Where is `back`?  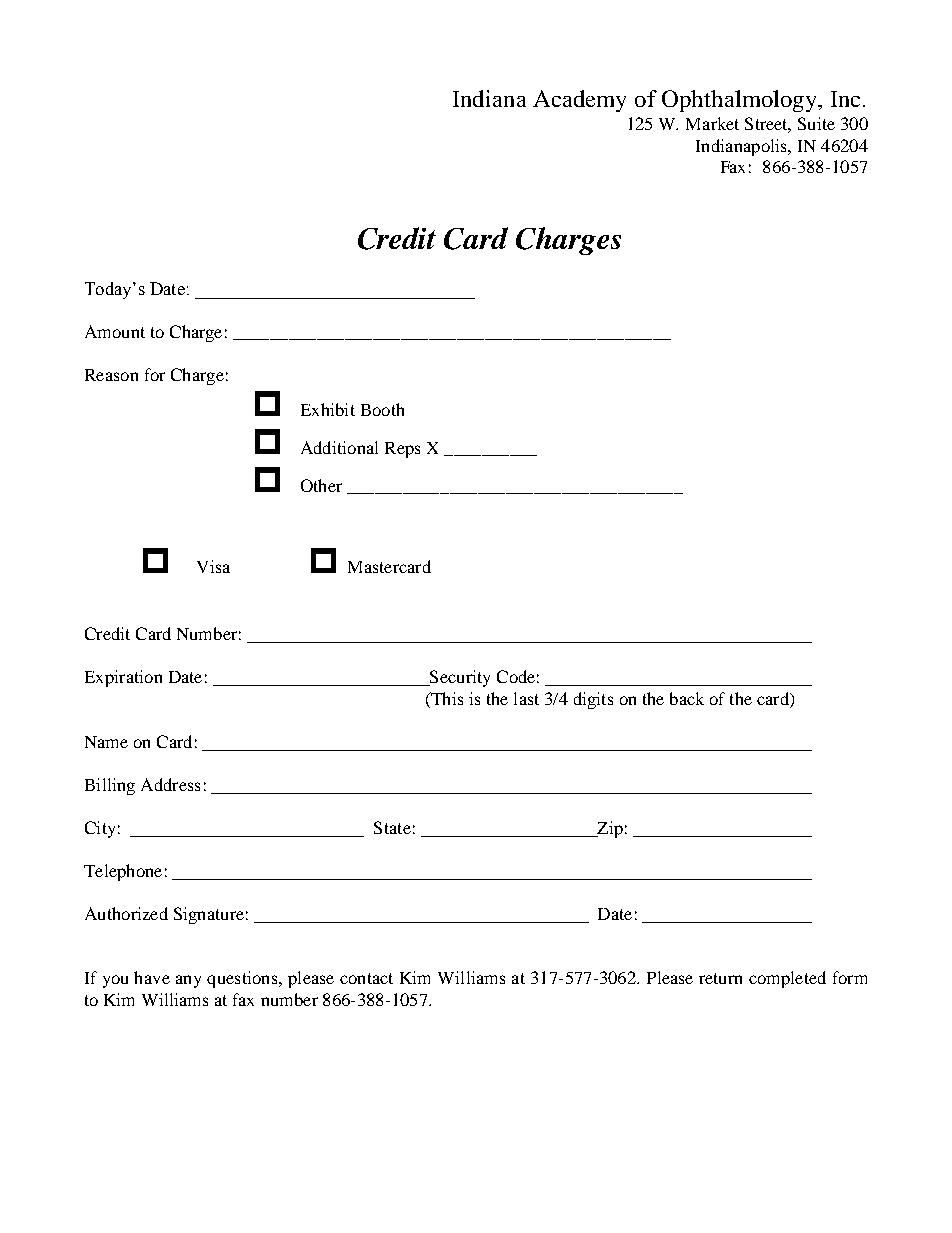 back is located at coordinates (687, 698).
